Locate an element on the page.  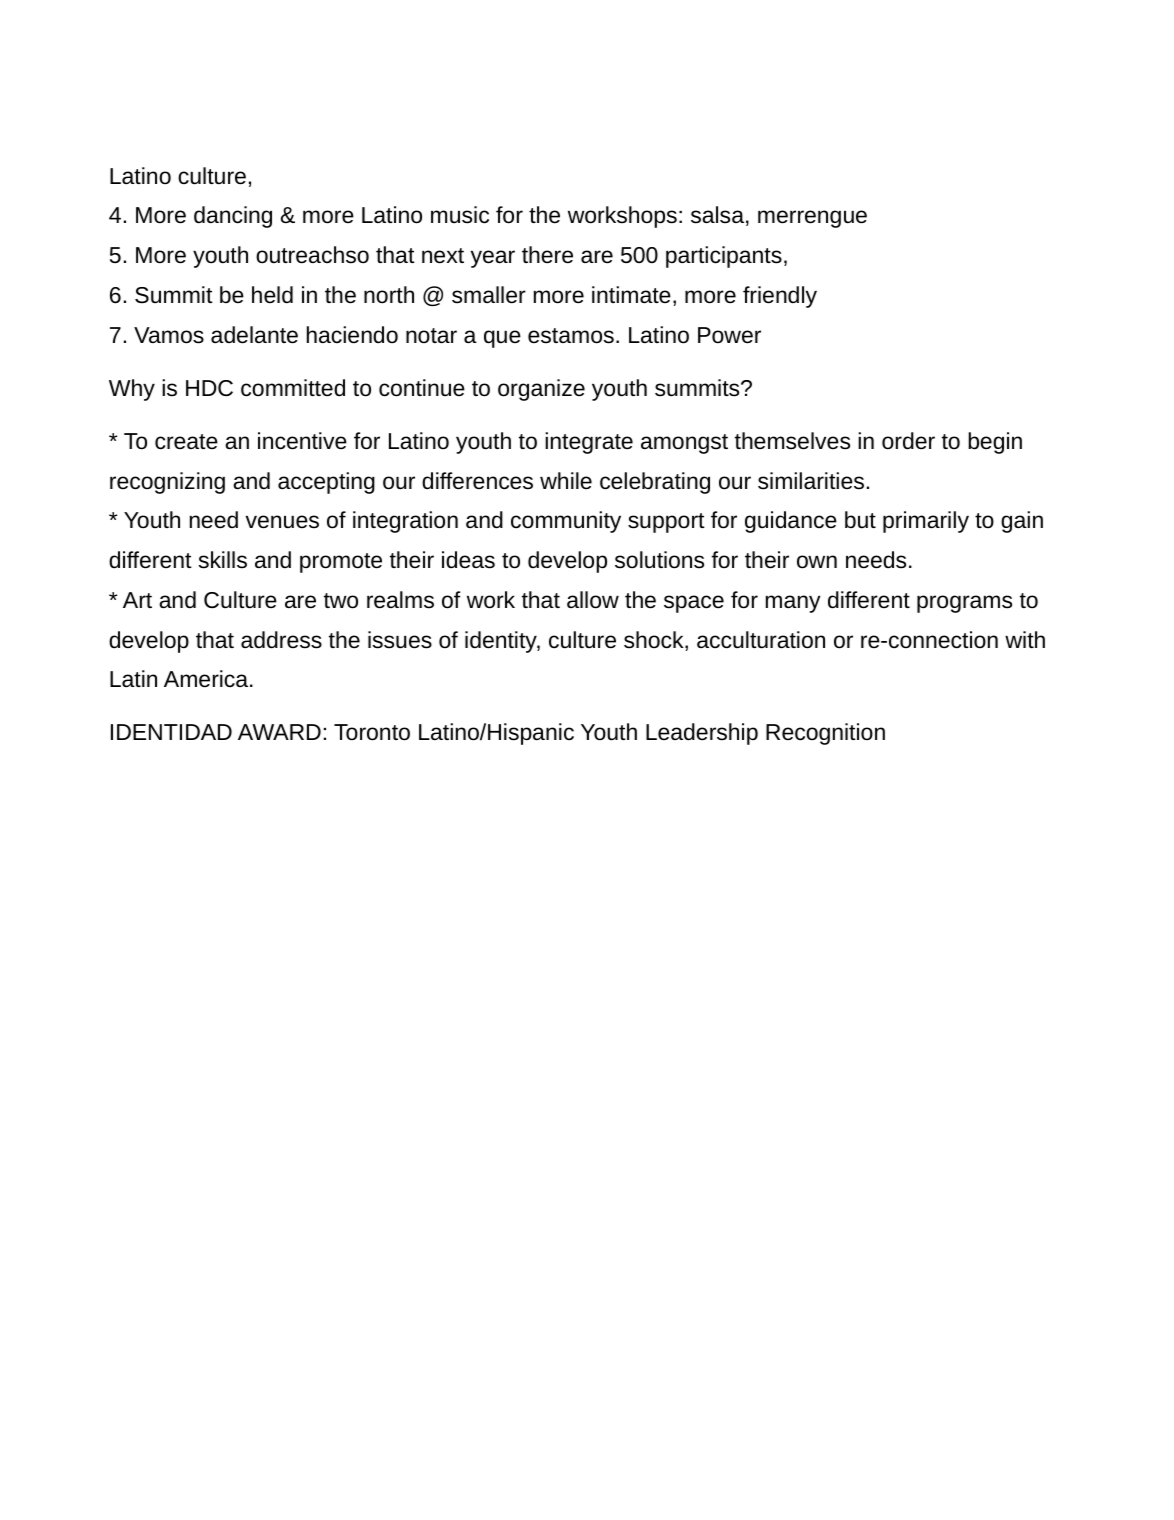
integrate is located at coordinates (589, 443).
